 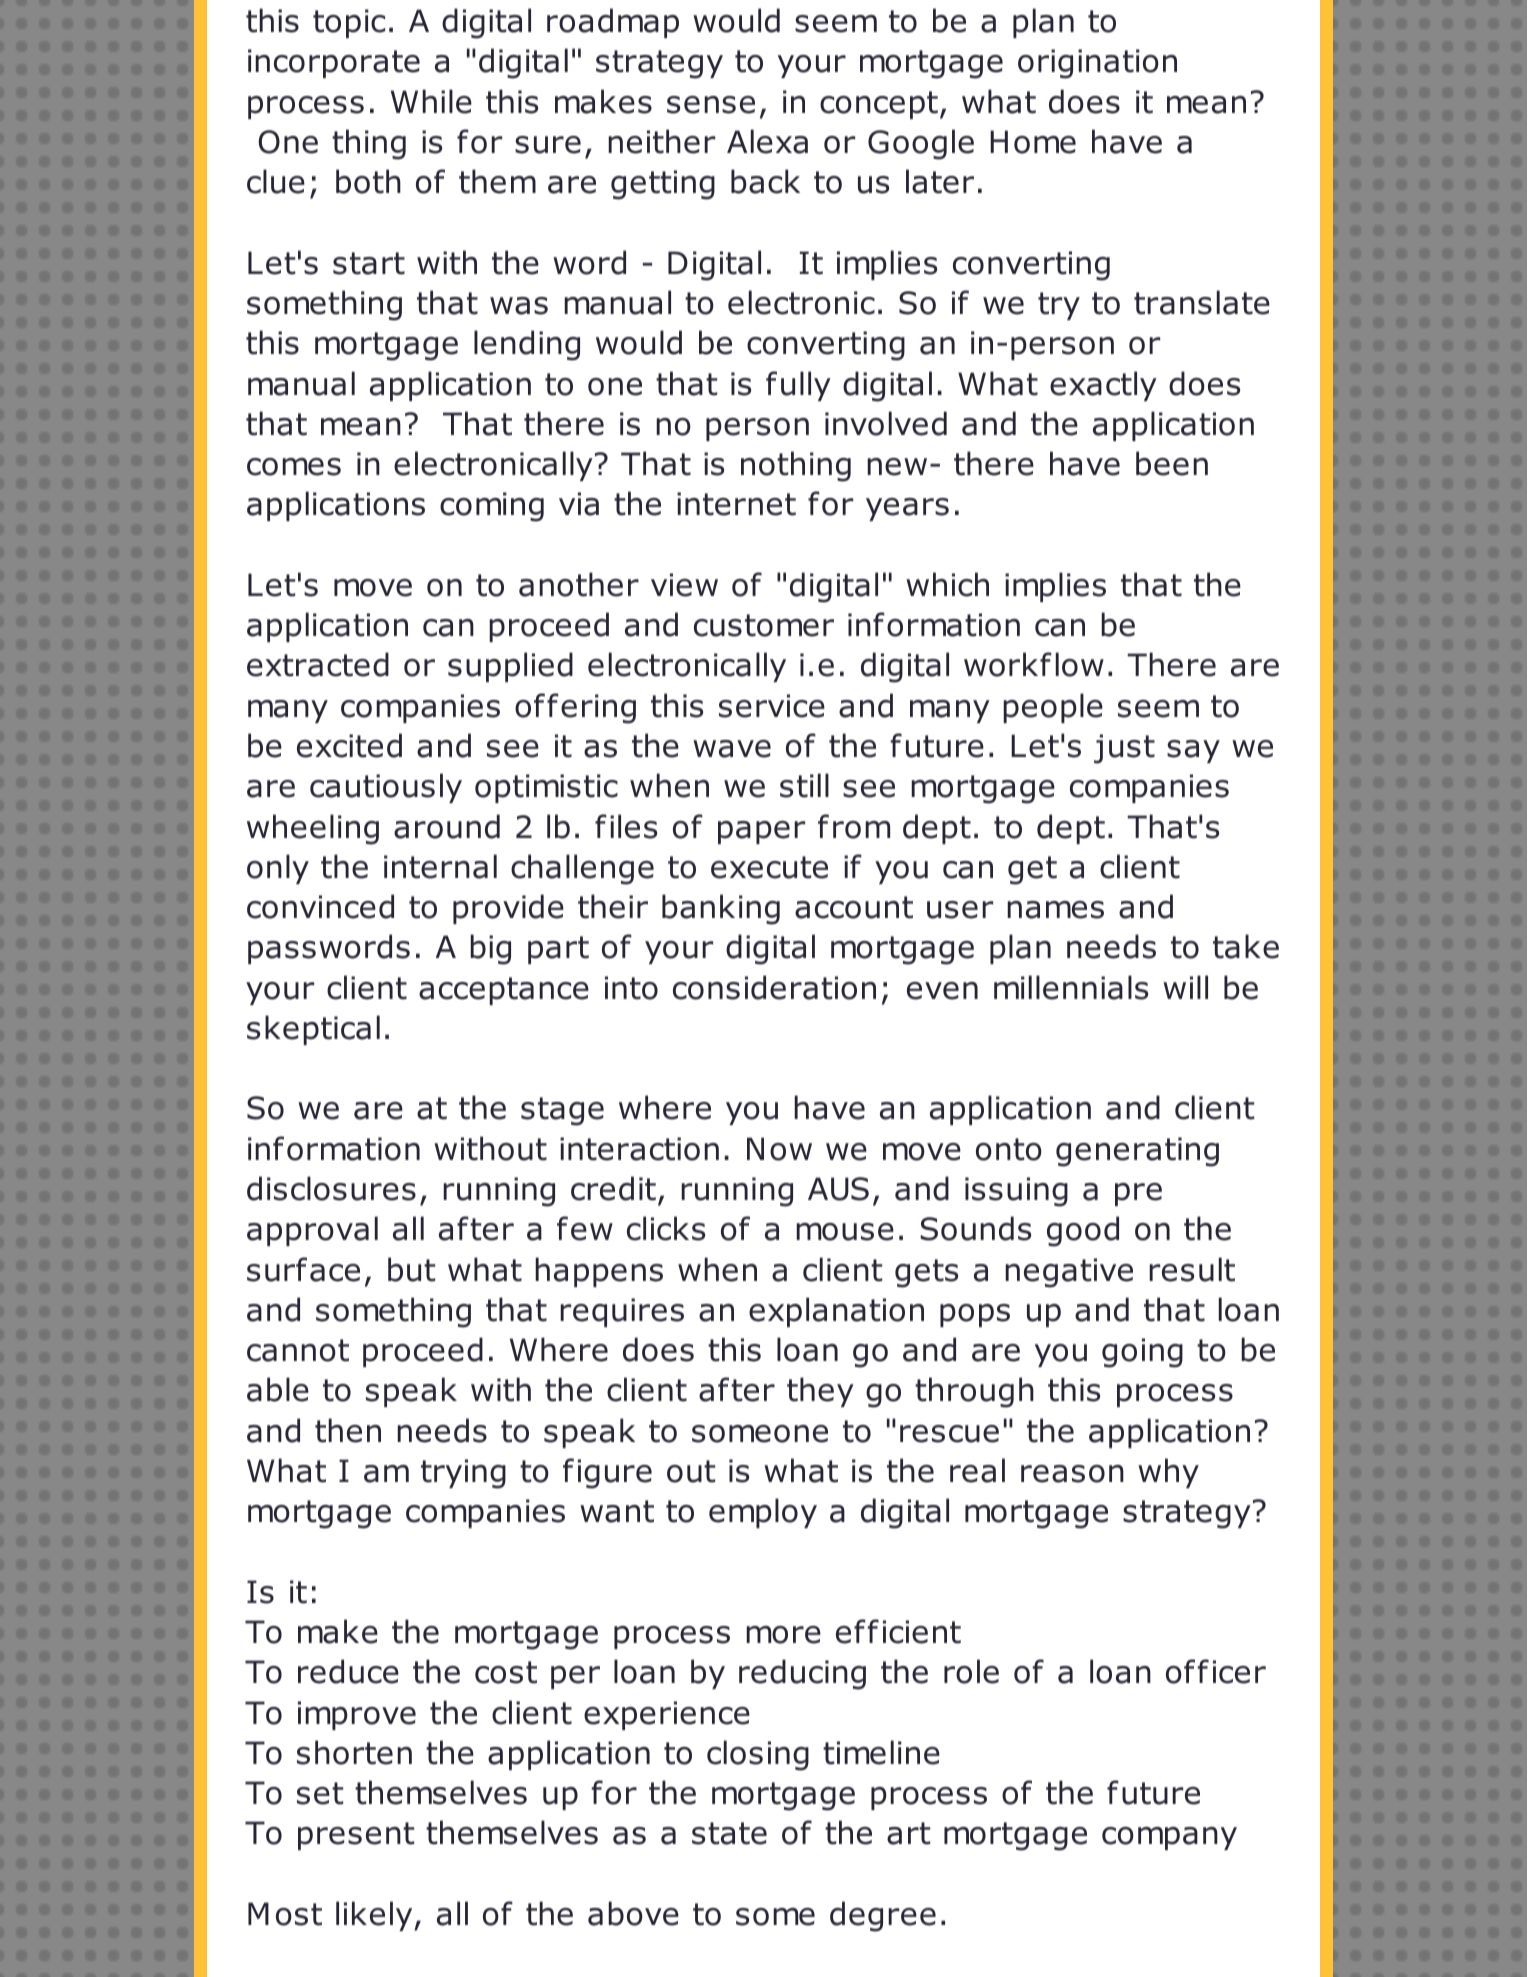 What do you see at coordinates (772, 706) in the screenshot?
I see `service` at bounding box center [772, 706].
